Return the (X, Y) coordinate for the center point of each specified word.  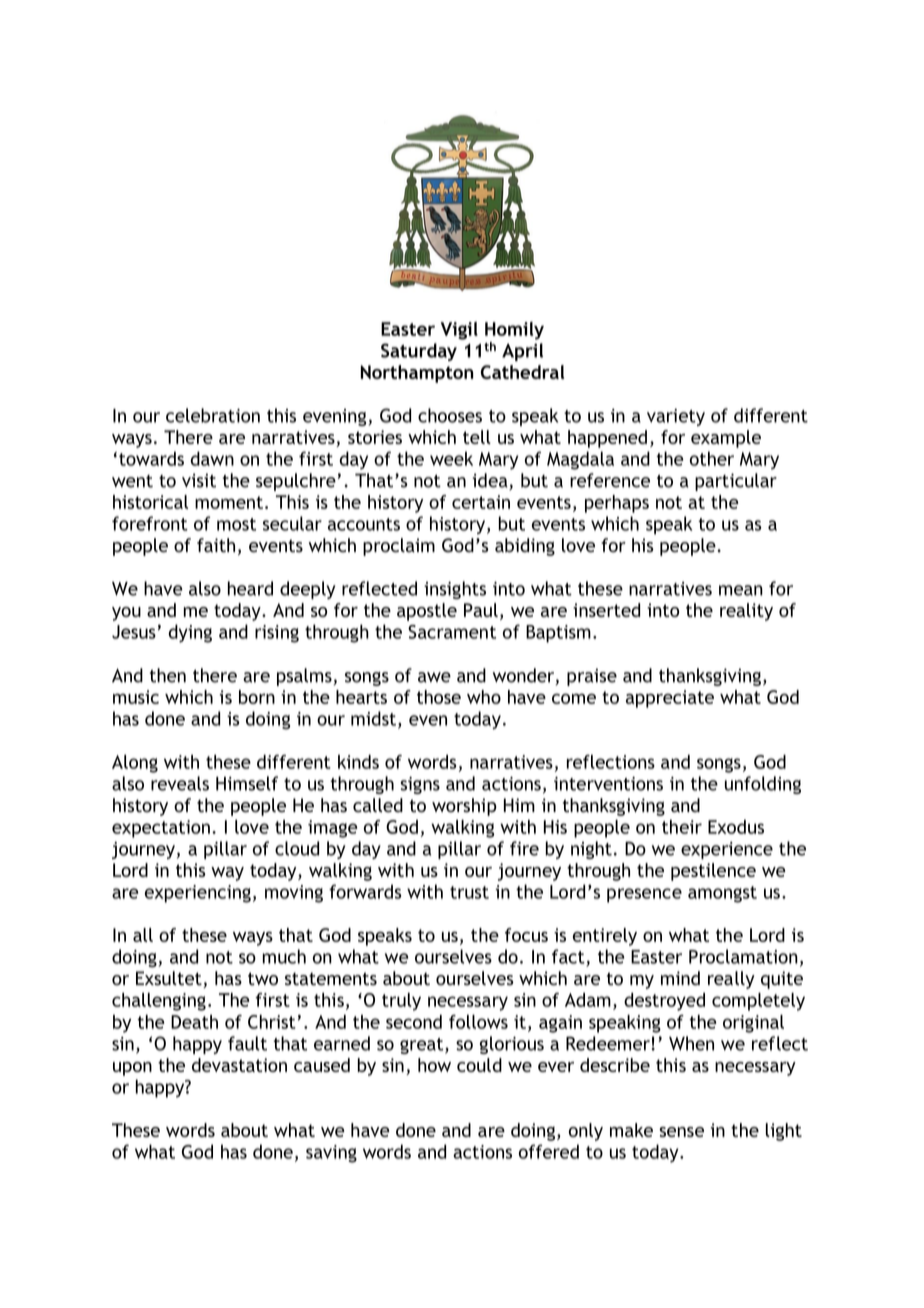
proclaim (399, 547)
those (439, 697)
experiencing (198, 894)
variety (676, 417)
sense (681, 1132)
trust (469, 892)
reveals (180, 783)
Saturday (419, 352)
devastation (239, 1065)
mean (741, 590)
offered (549, 1151)
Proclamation (743, 956)
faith (216, 545)
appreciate (670, 699)
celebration (213, 415)
